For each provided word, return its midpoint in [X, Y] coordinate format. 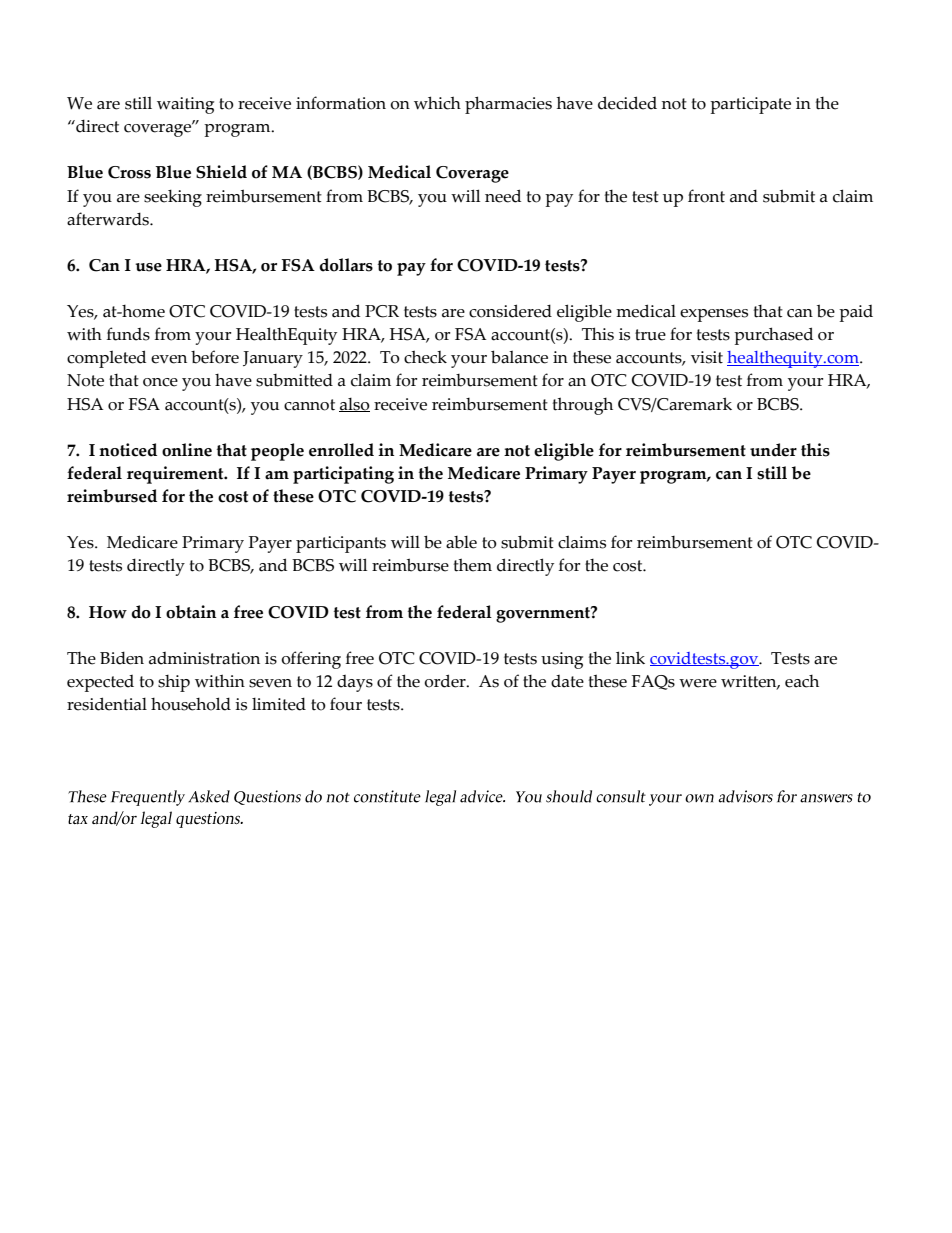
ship [174, 683]
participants [341, 544]
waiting [185, 105]
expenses [714, 315]
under [773, 450]
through [583, 406]
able [461, 542]
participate [750, 105]
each [802, 681]
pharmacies [508, 105]
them [473, 565]
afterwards [109, 219]
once [160, 382]
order [446, 681]
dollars [346, 265]
